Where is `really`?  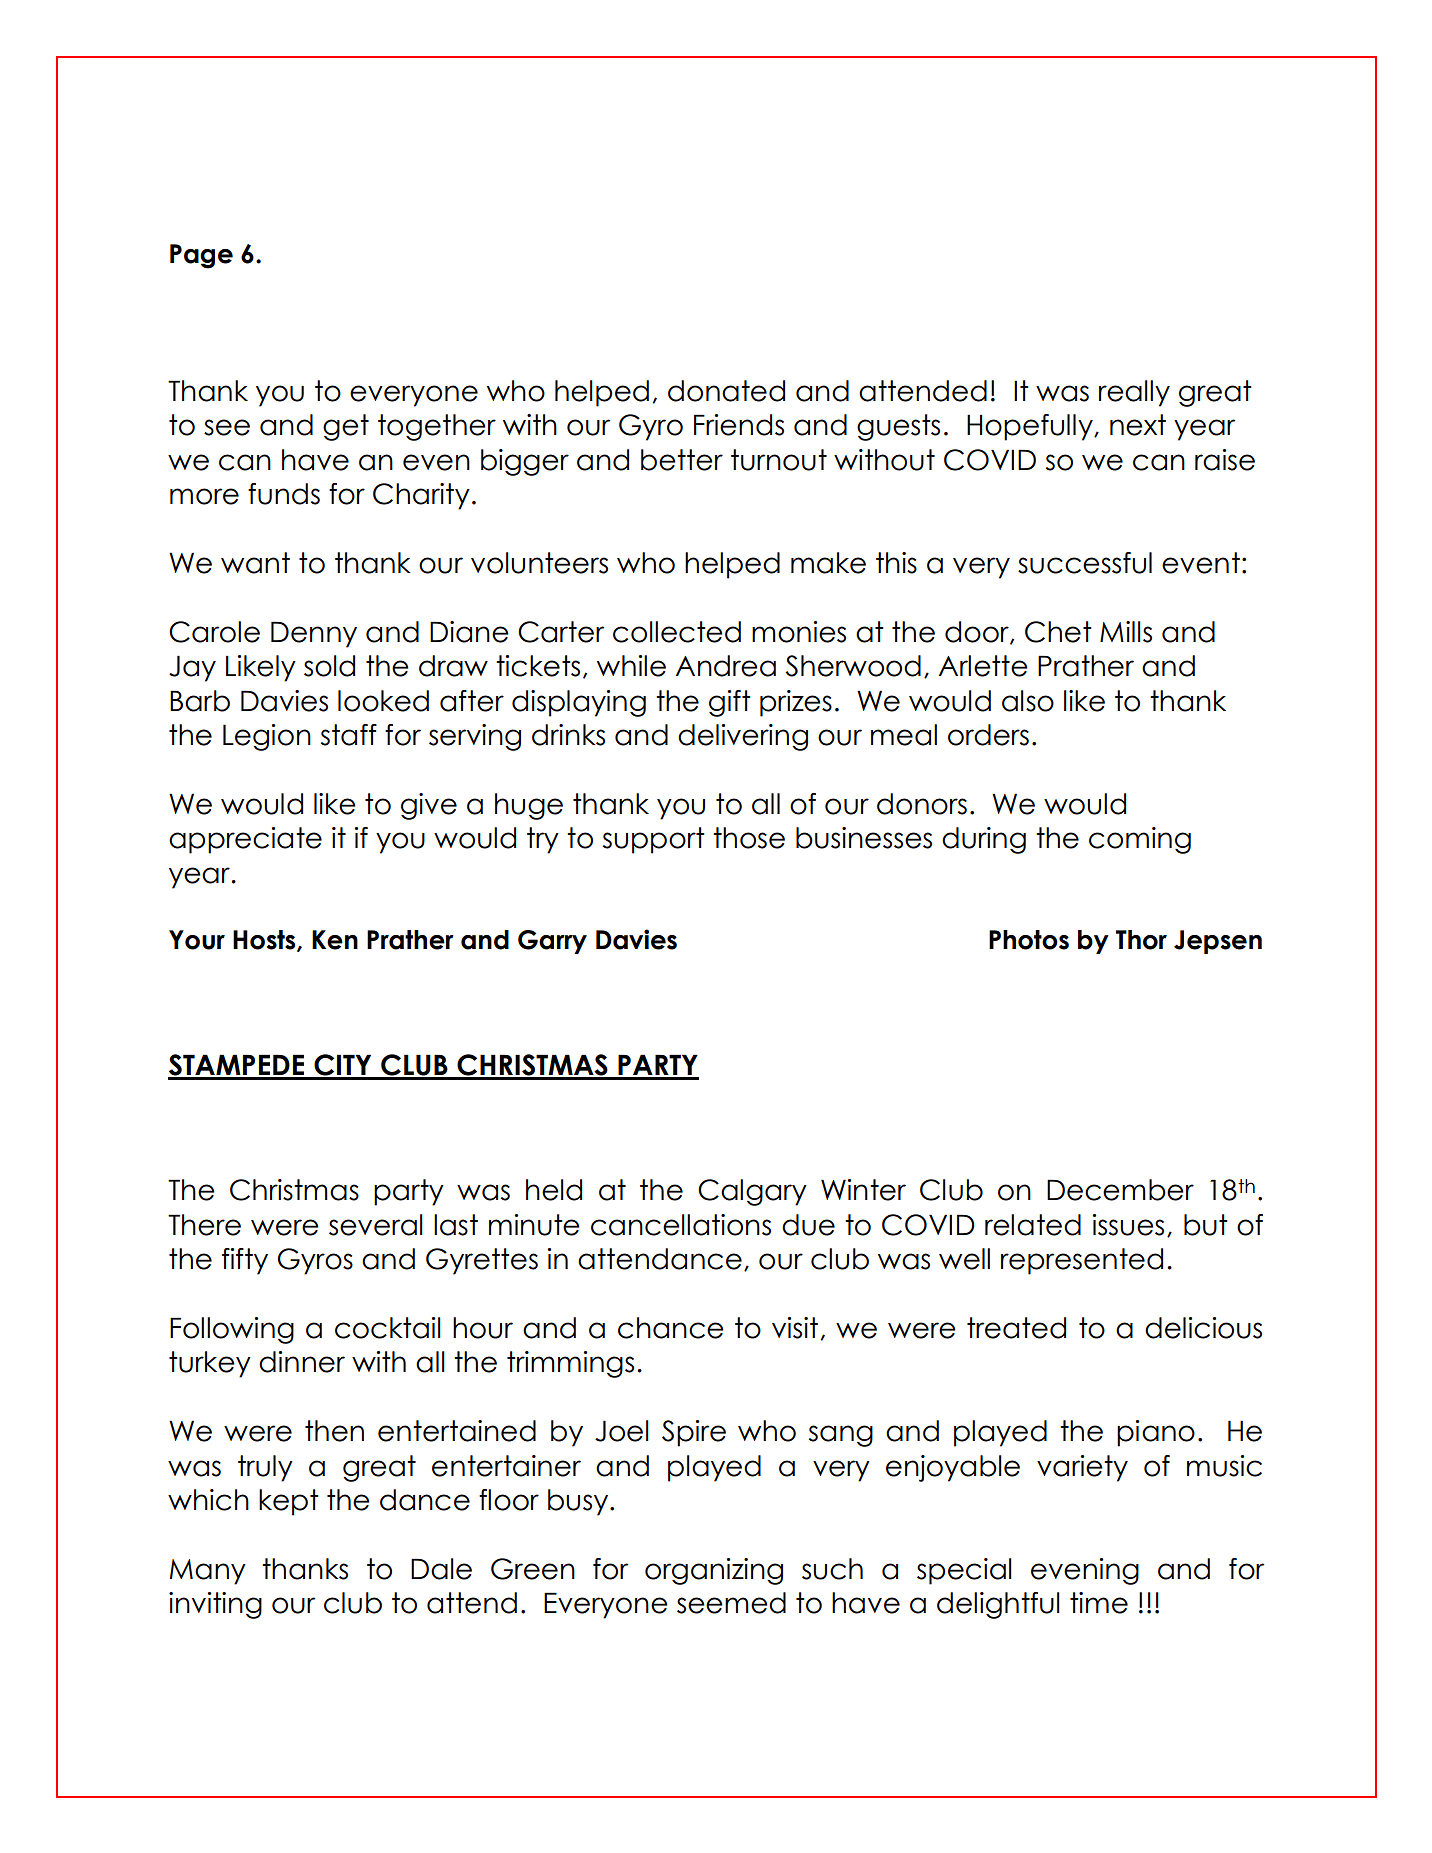
really is located at coordinates (1134, 393).
